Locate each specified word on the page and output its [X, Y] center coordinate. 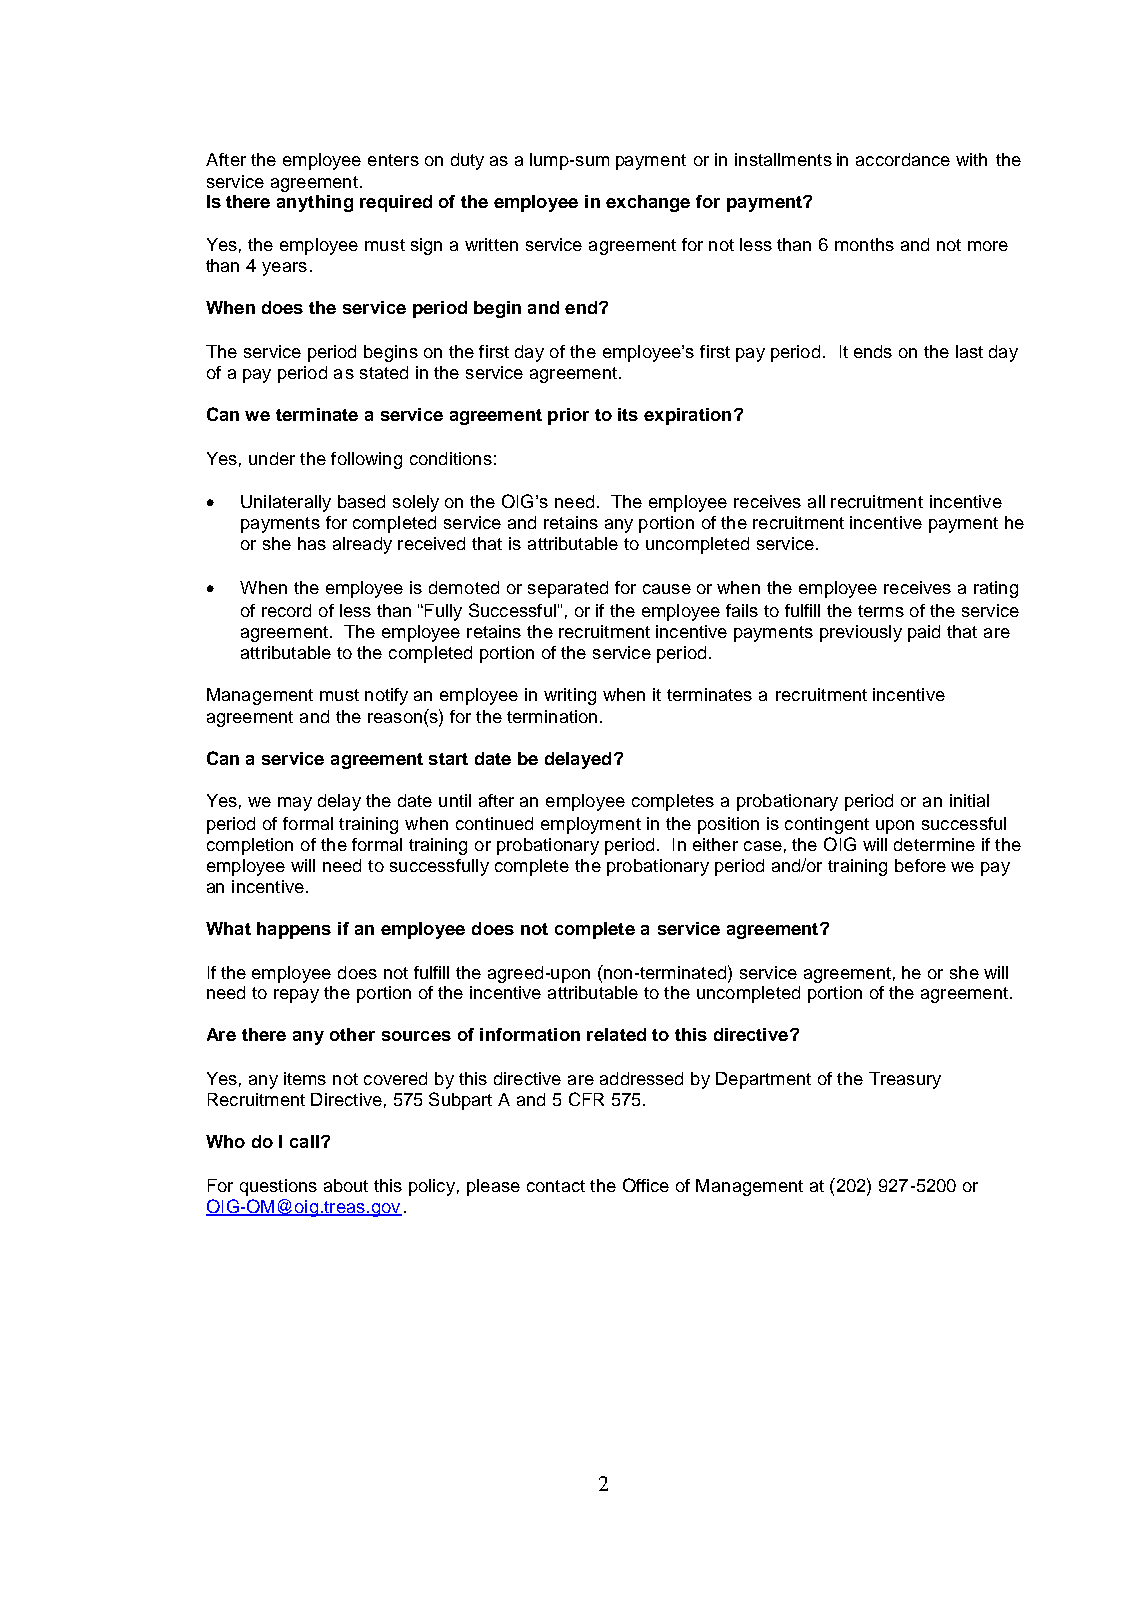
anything [315, 203]
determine [934, 844]
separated [568, 589]
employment [591, 825]
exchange [648, 203]
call [304, 1141]
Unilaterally [286, 503]
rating [996, 589]
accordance [903, 159]
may [295, 804]
